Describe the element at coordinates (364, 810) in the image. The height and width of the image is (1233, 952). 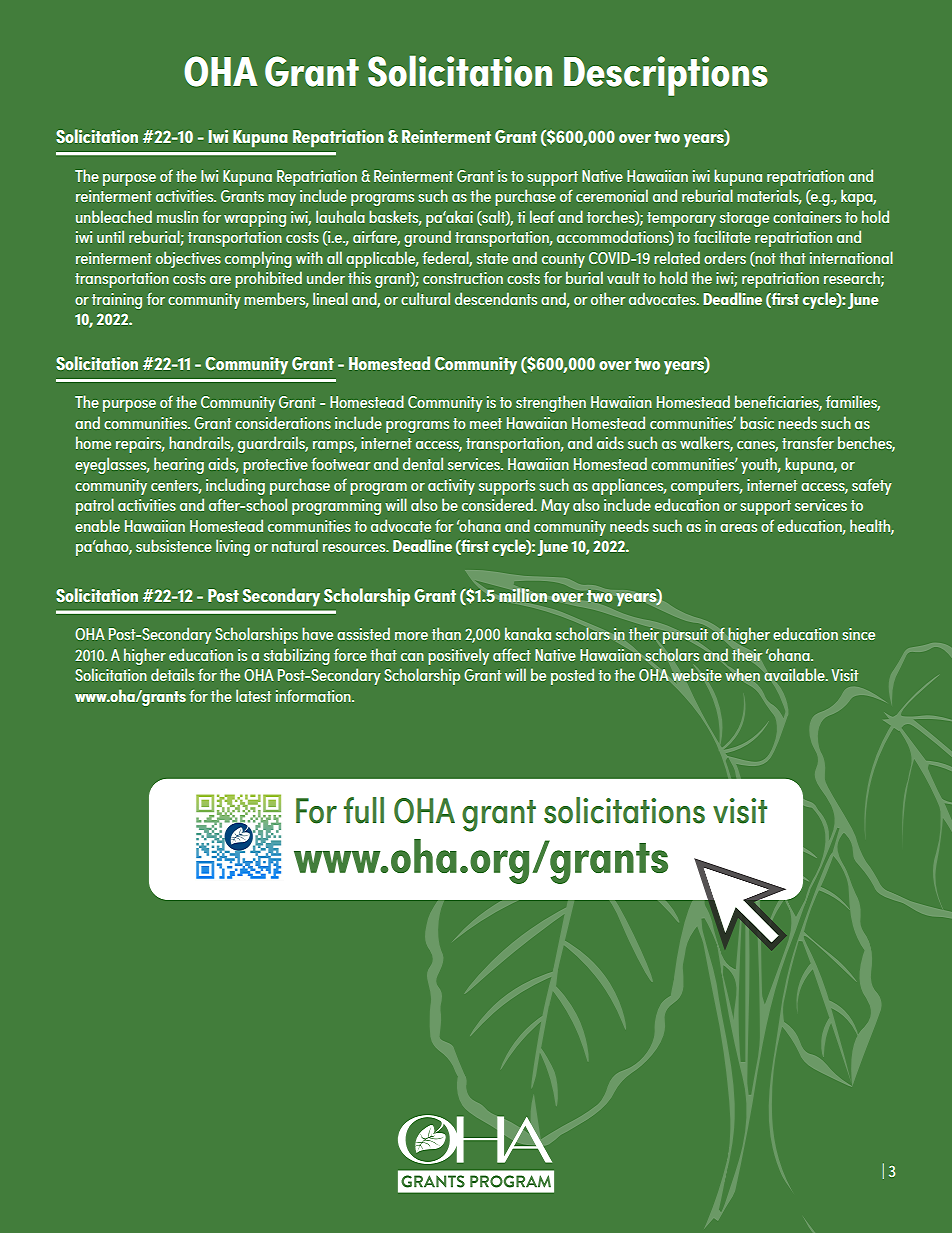
I see `full` at that location.
